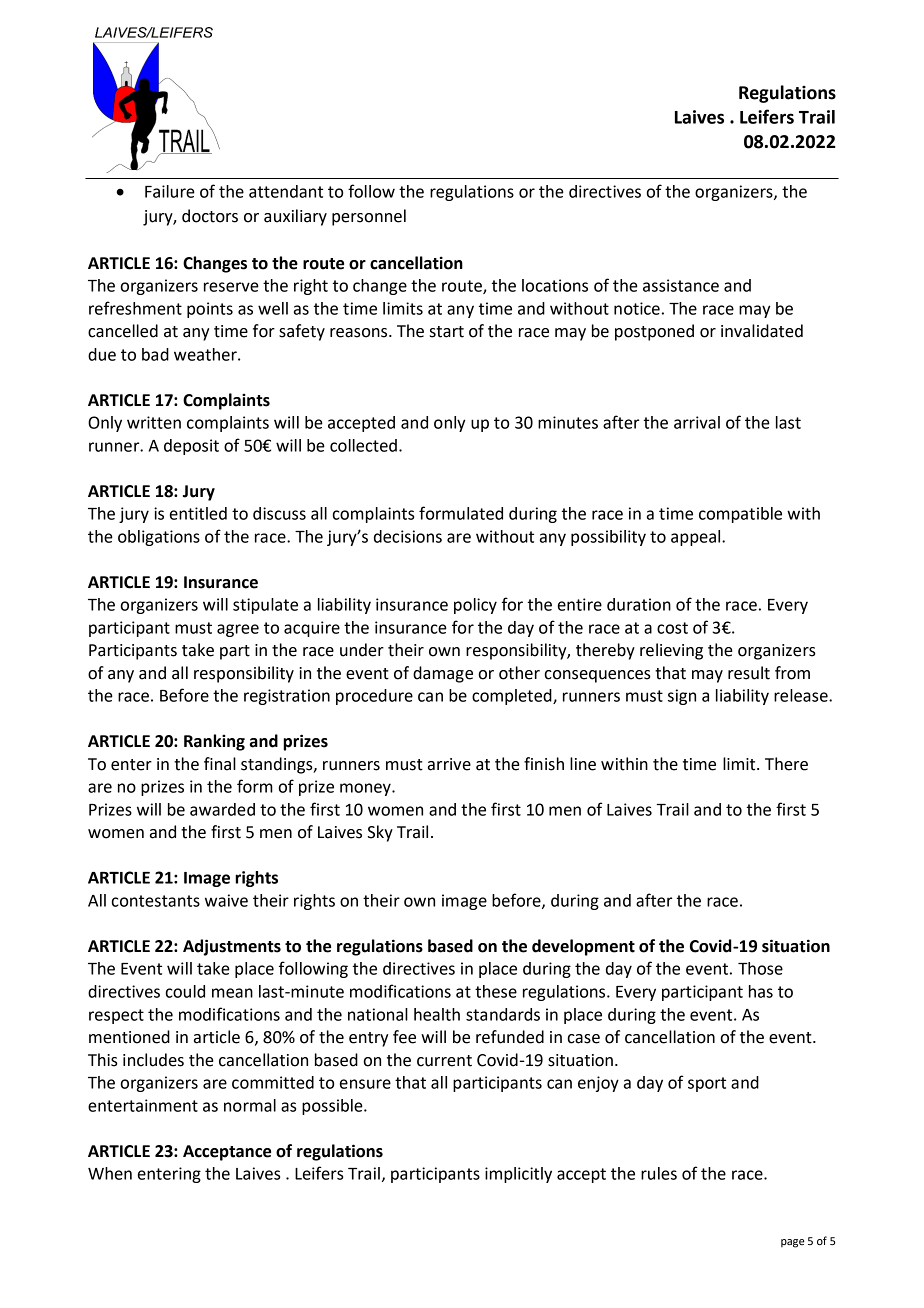 The image size is (924, 1308). Describe the element at coordinates (697, 538) in the page. I see `appeal` at that location.
